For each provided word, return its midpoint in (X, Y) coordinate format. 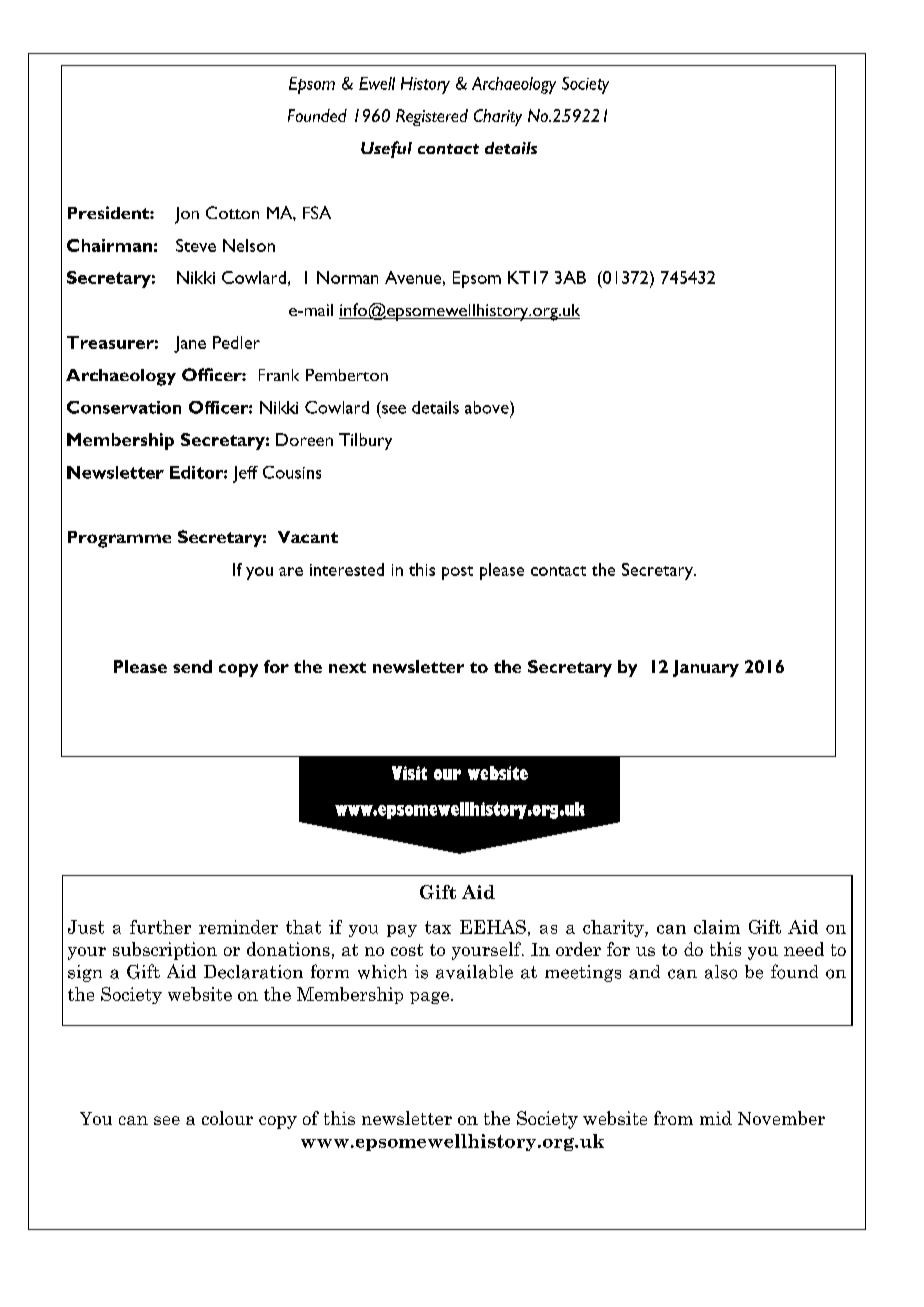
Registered (432, 117)
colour (227, 1118)
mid (716, 1118)
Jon (187, 215)
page (431, 998)
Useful (386, 149)
